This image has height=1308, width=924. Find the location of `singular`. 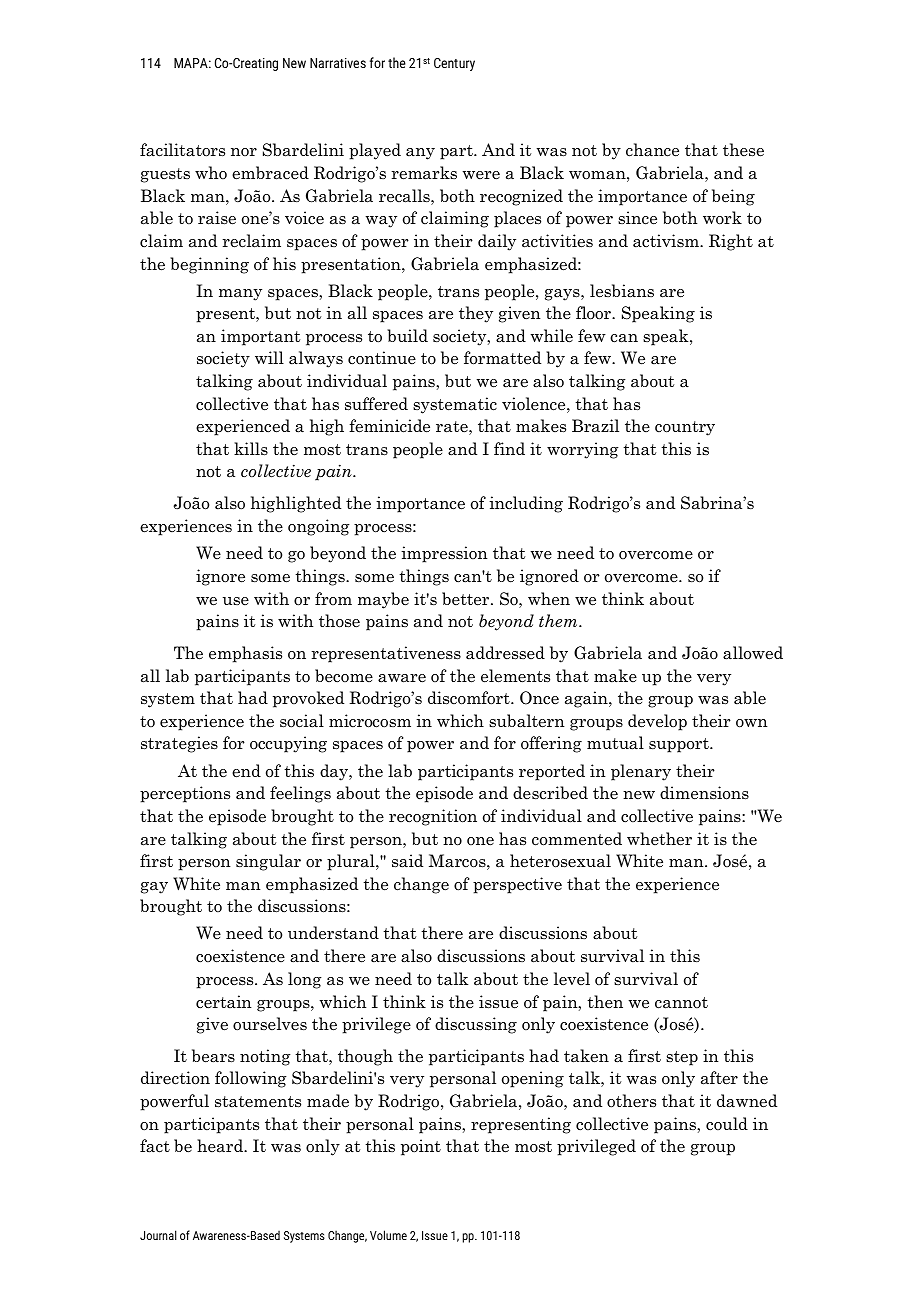

singular is located at coordinates (268, 862).
